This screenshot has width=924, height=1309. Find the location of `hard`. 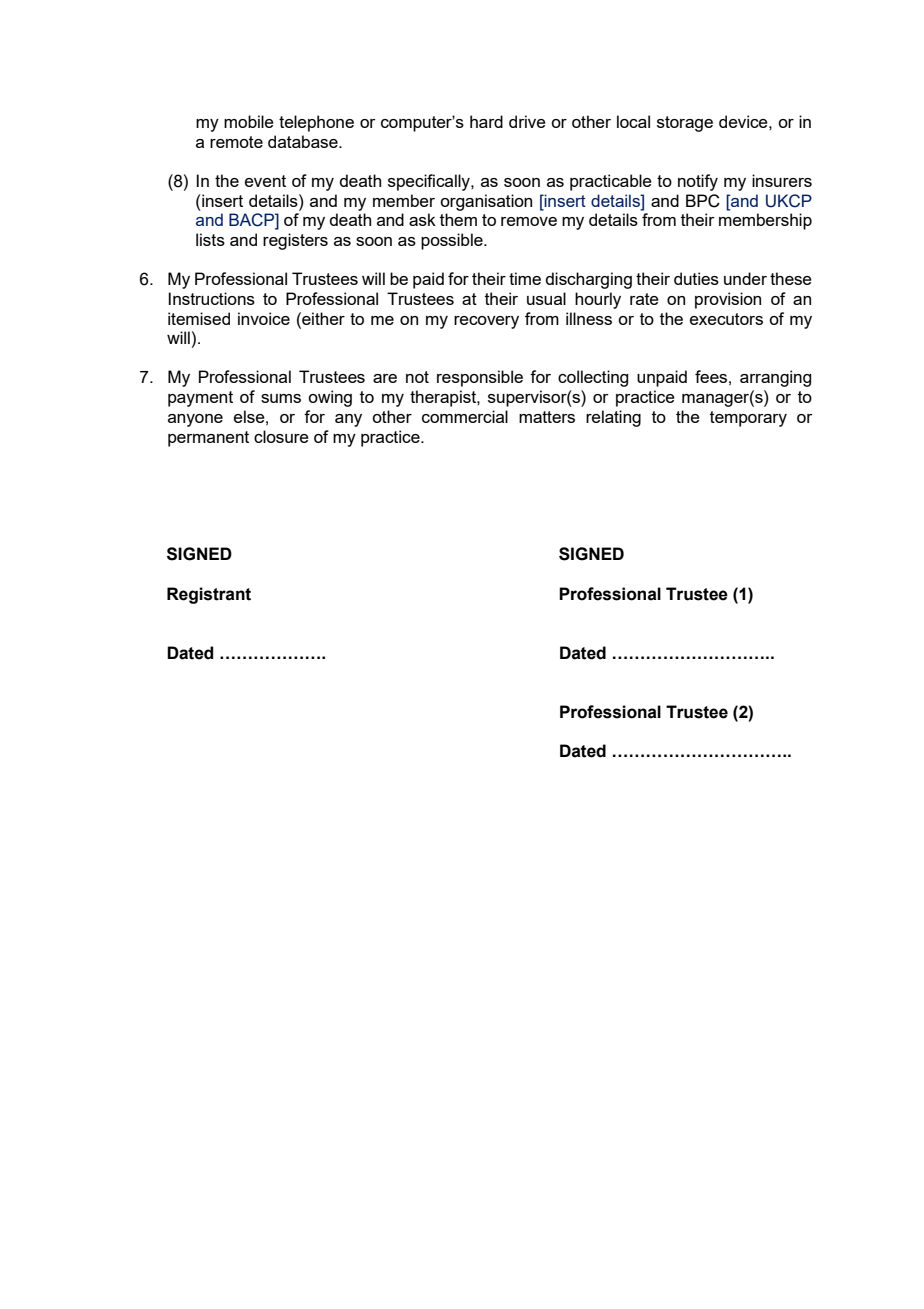

hard is located at coordinates (486, 121).
